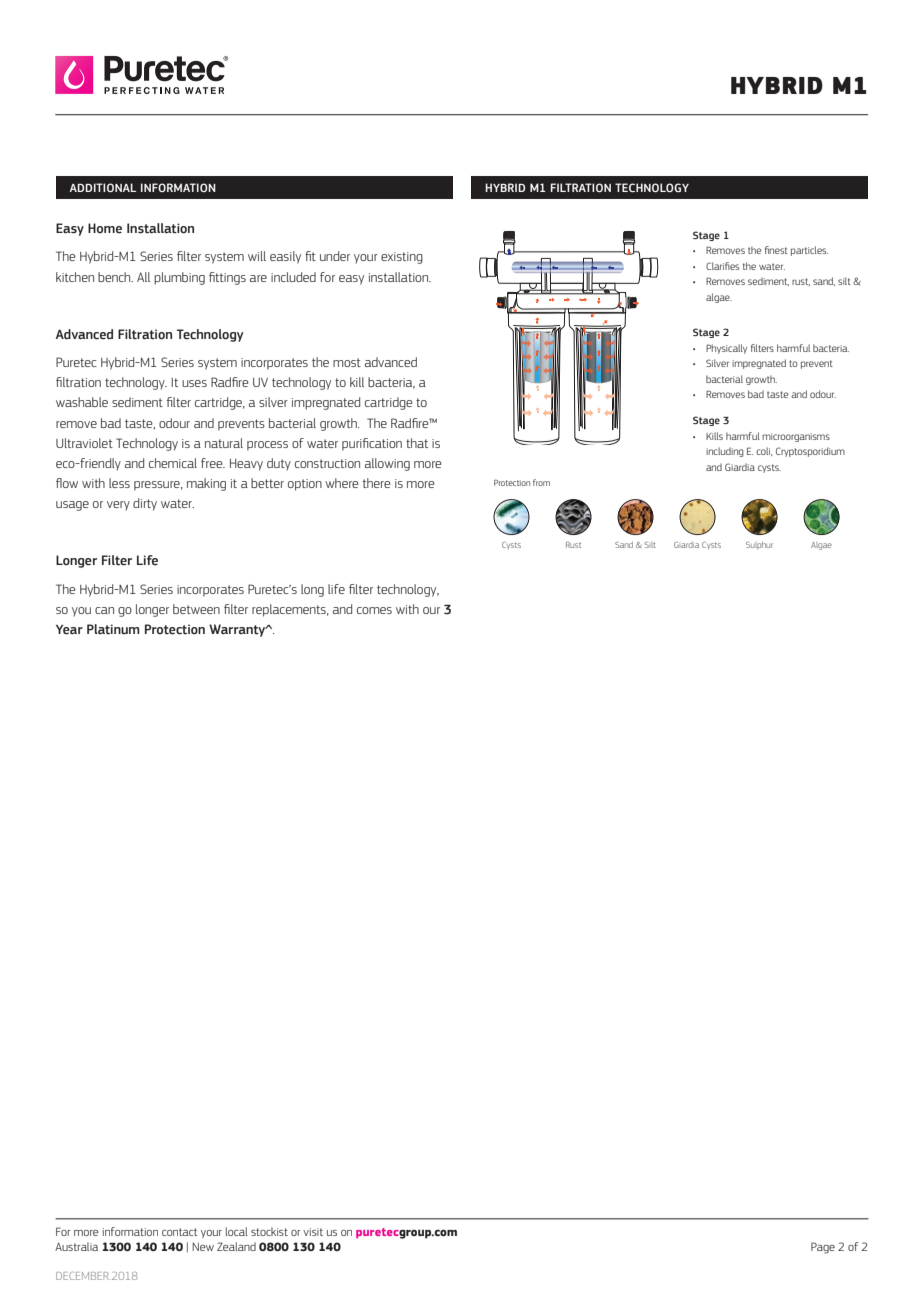  I want to click on Platinum, so click(113, 629).
